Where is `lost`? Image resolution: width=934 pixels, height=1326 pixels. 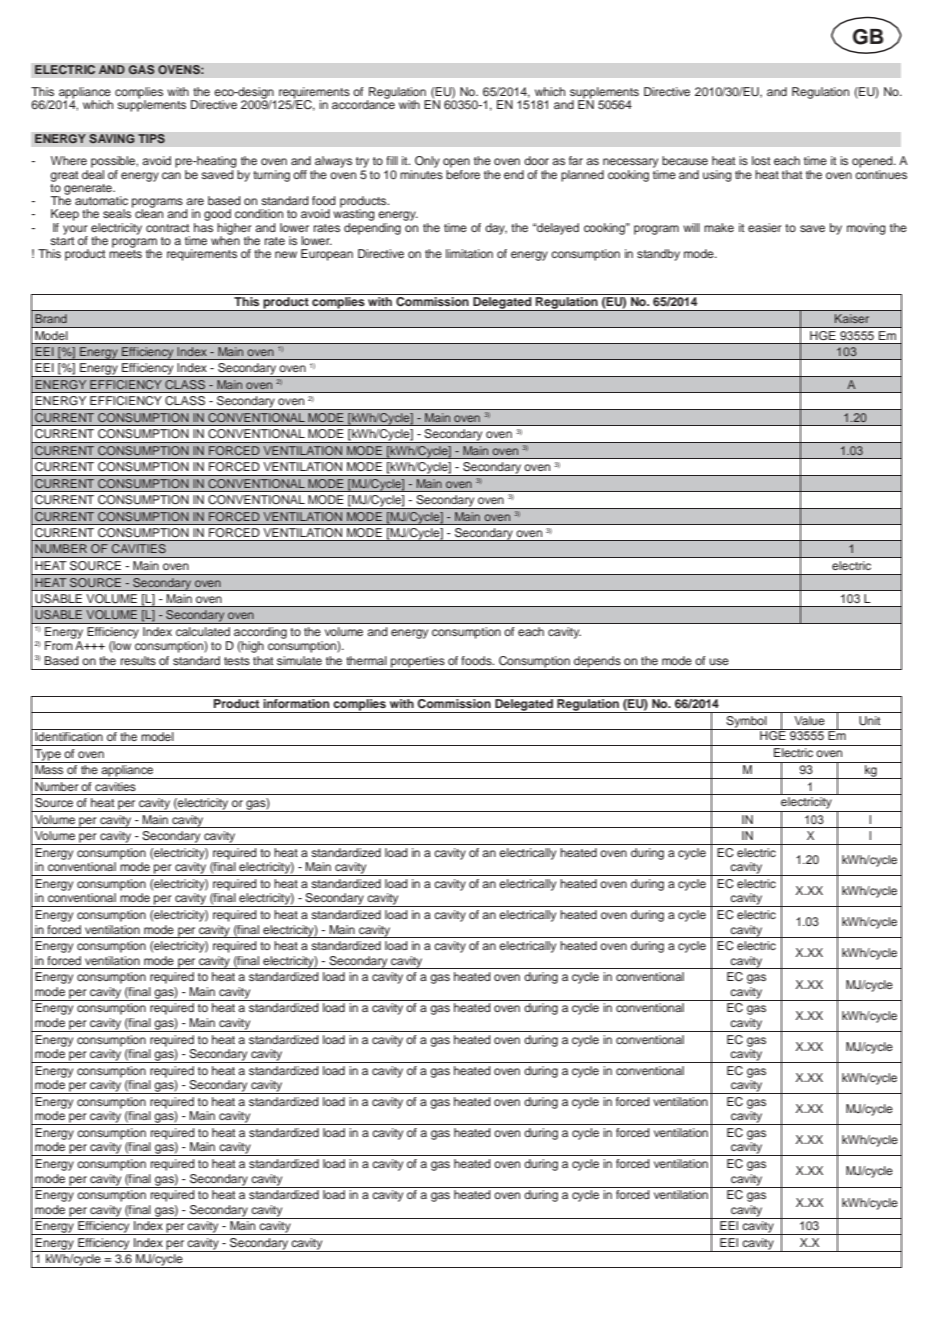 lost is located at coordinates (761, 160).
